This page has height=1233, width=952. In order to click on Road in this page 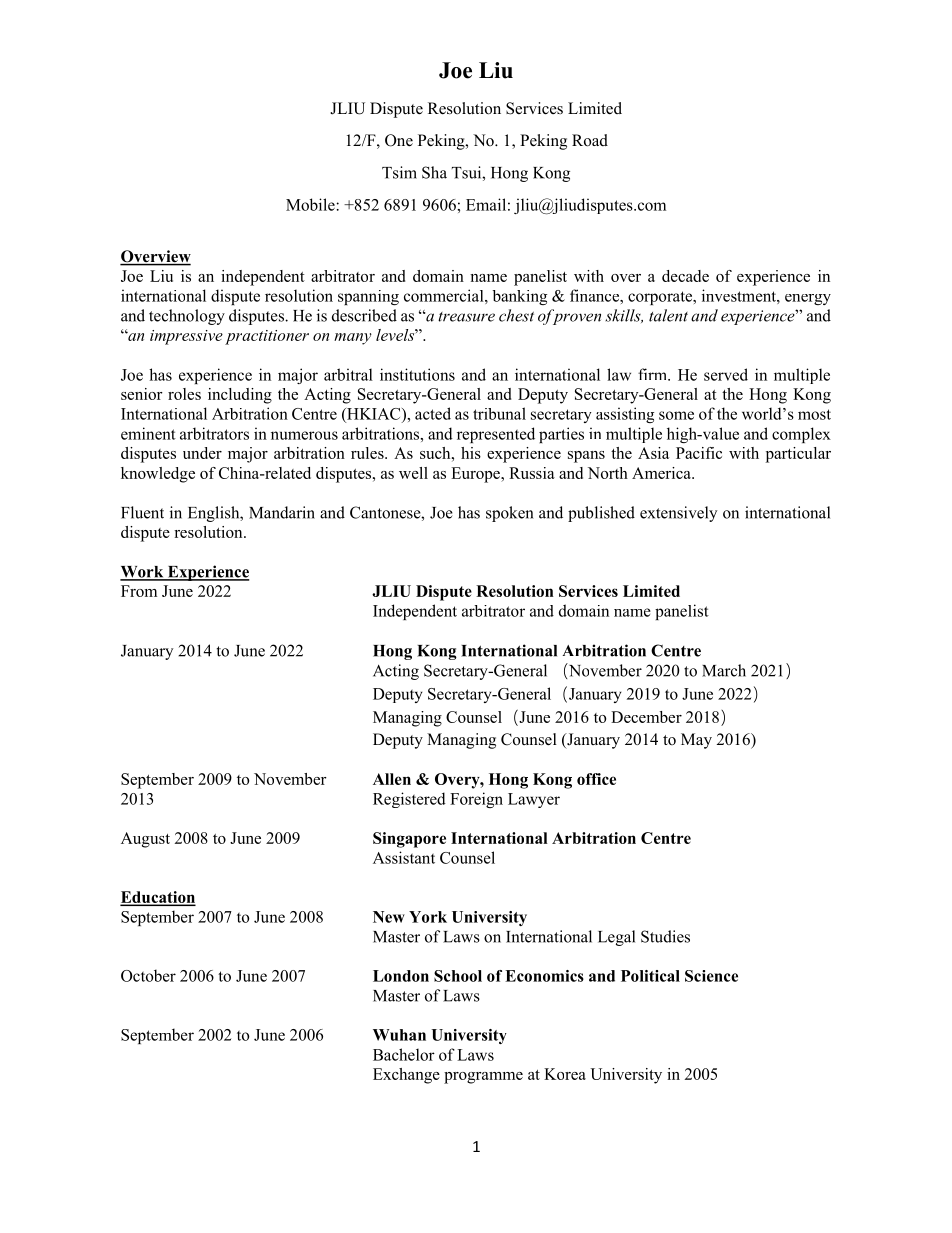, I will do `click(590, 140)`.
